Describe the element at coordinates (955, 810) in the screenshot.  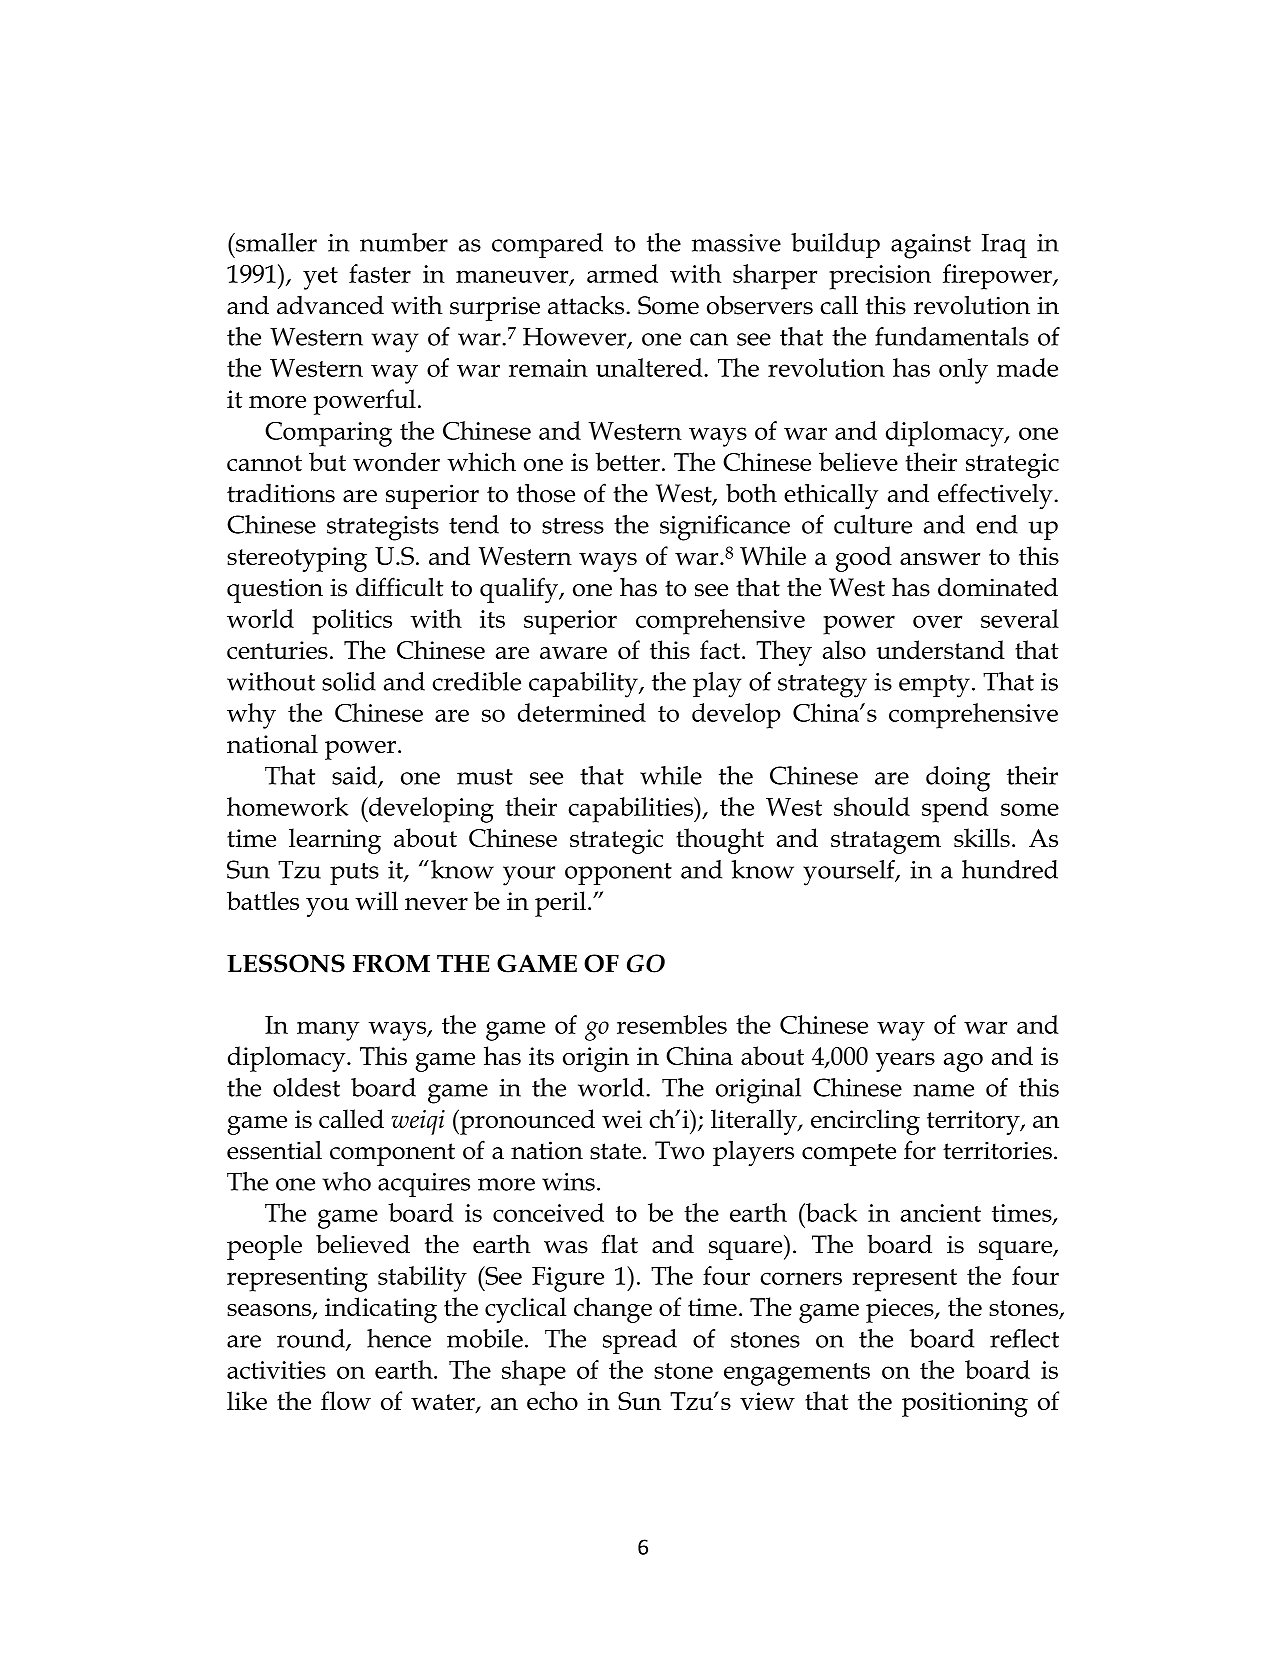
I see `spend` at that location.
